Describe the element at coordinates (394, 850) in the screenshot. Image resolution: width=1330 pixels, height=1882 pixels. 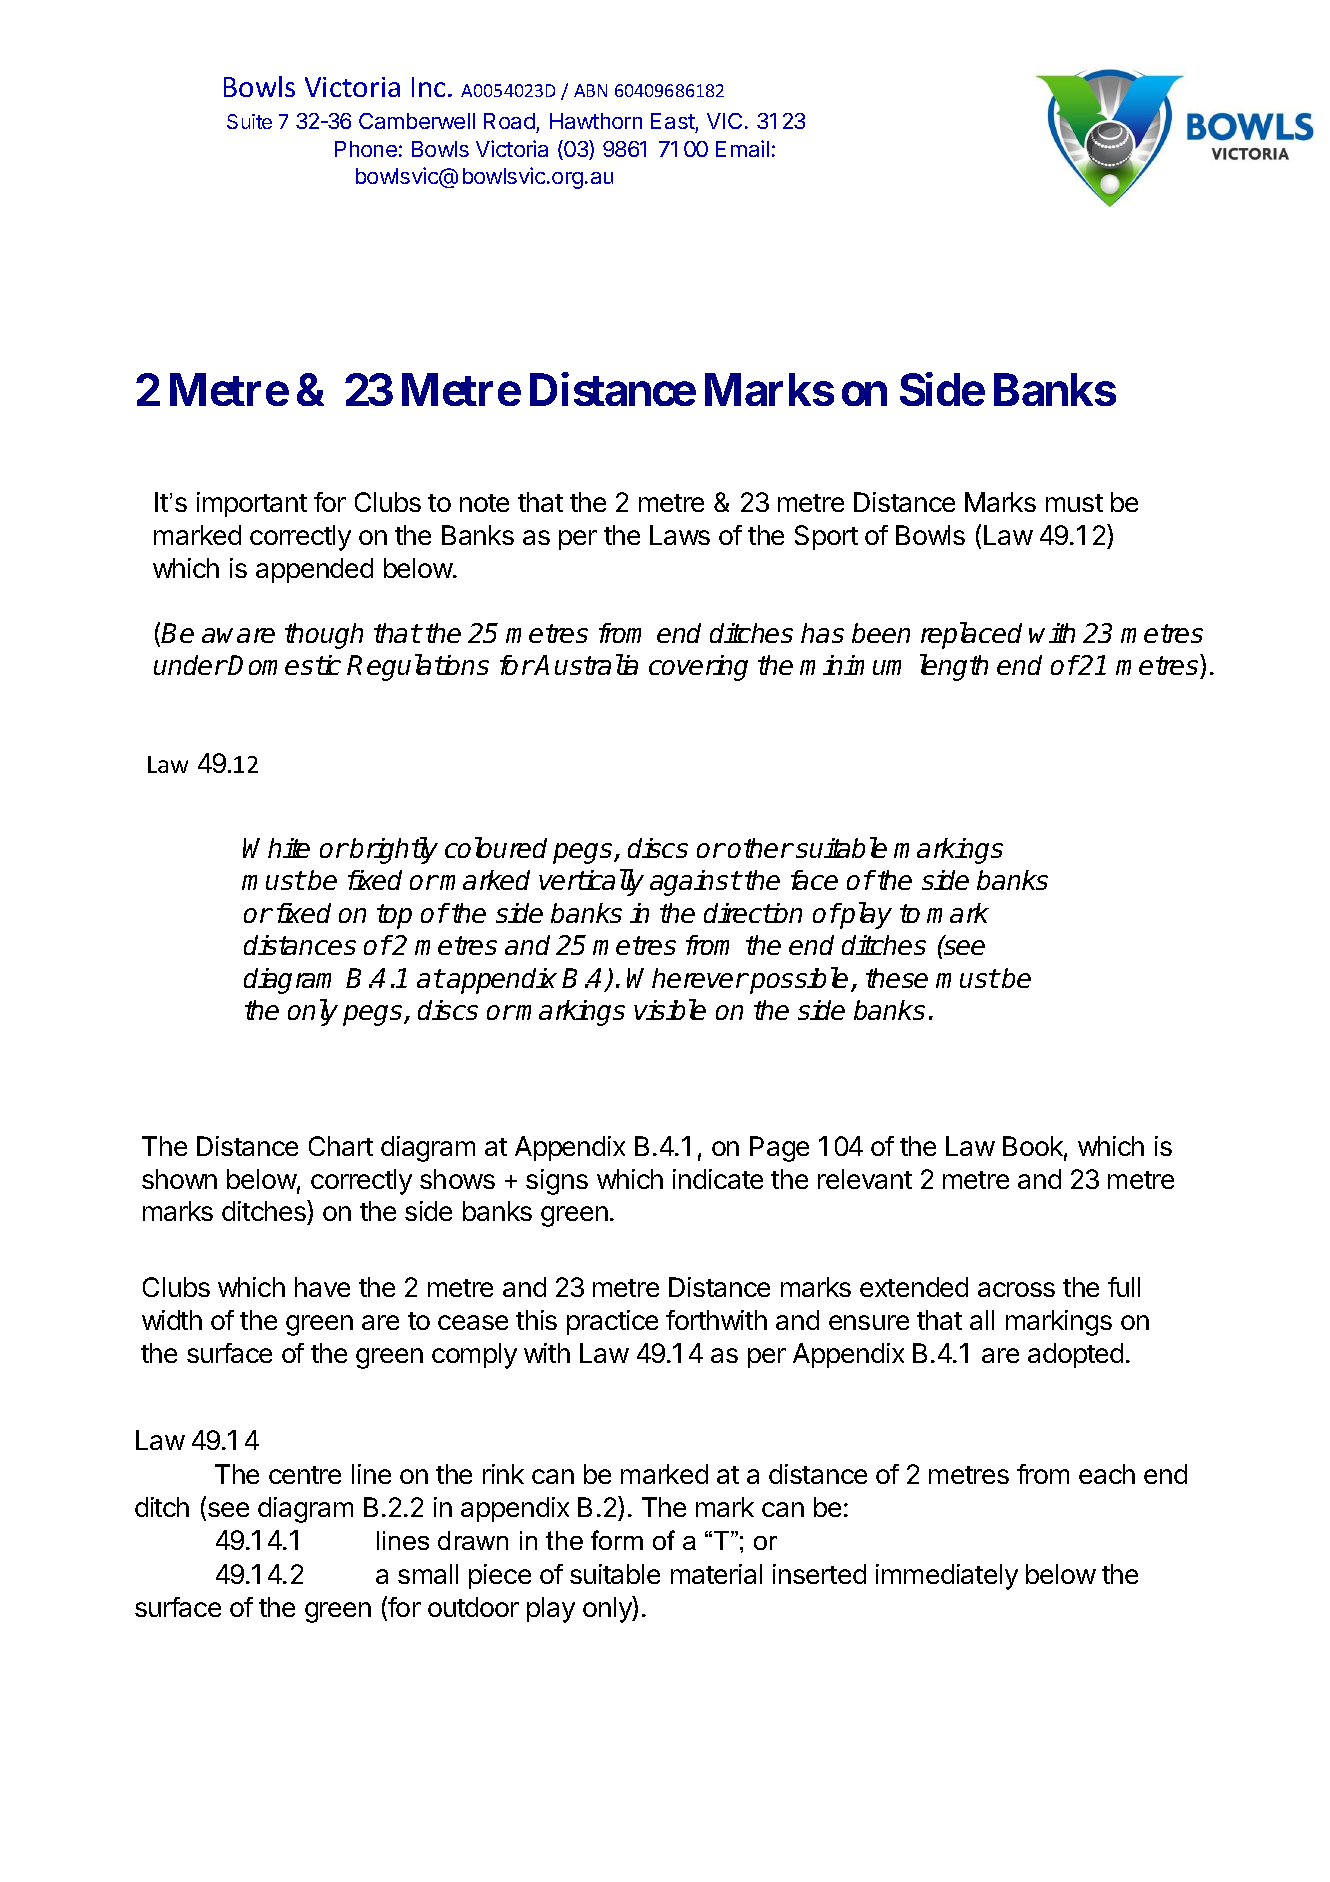
I see `brightly` at that location.
